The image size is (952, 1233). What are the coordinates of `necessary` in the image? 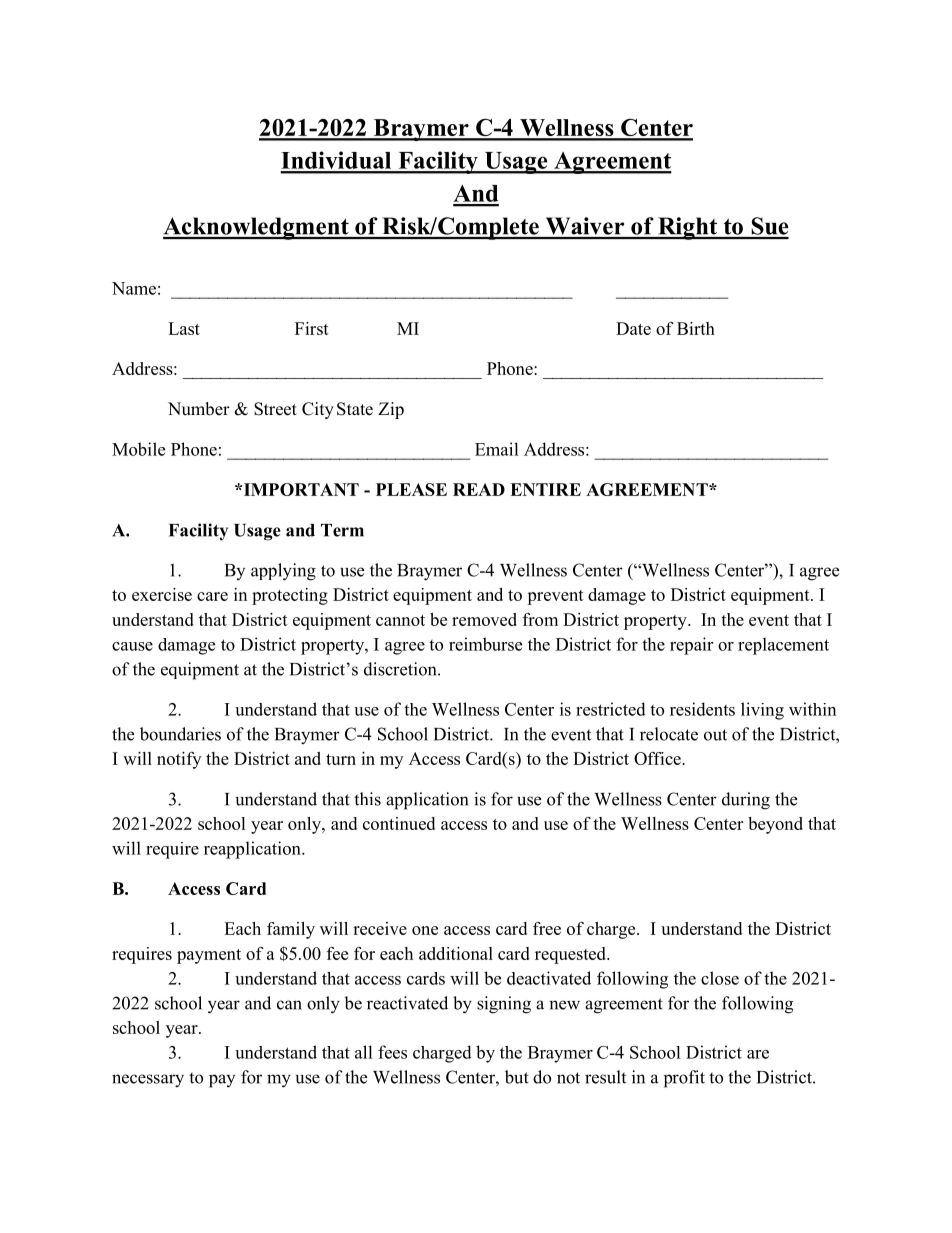 It's located at (148, 1081).
